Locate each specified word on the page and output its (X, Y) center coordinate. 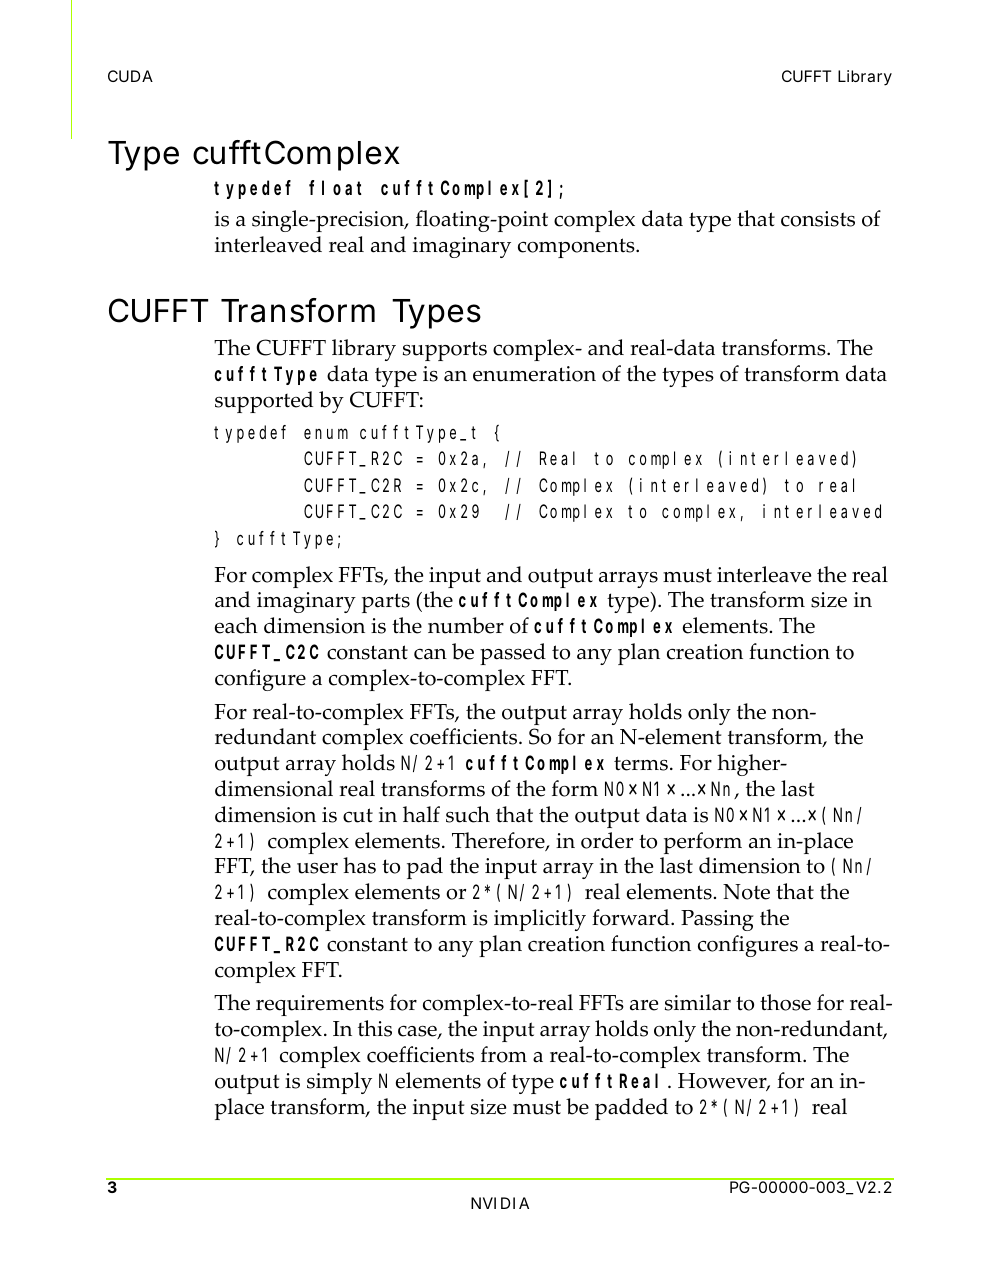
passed (513, 654)
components (577, 248)
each (236, 625)
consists (818, 219)
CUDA (130, 76)
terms (641, 763)
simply (339, 1083)
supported (264, 402)
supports (445, 351)
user (317, 868)
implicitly (540, 920)
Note (746, 892)
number (466, 625)
